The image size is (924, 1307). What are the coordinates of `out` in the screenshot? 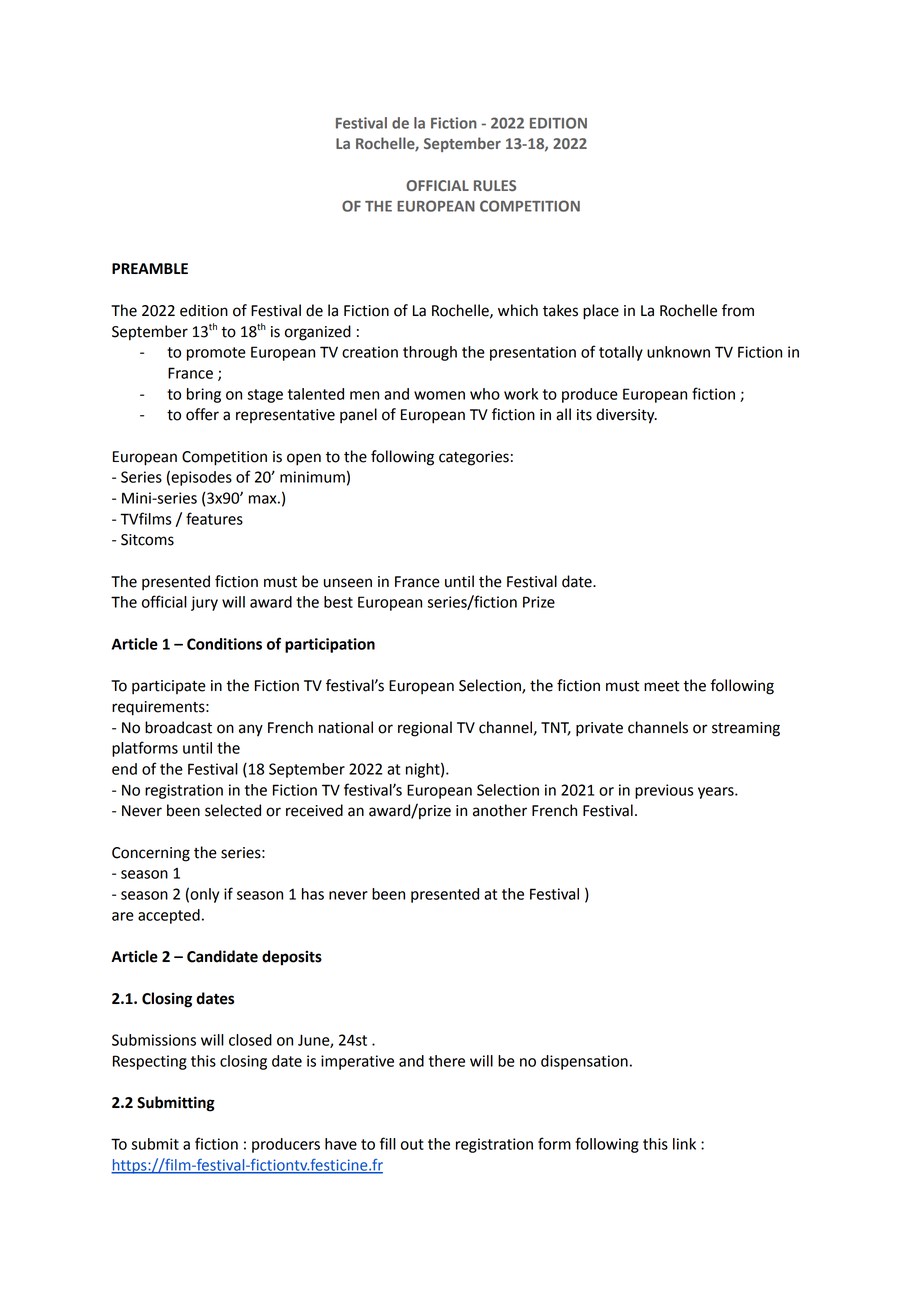 It's located at (412, 1144).
